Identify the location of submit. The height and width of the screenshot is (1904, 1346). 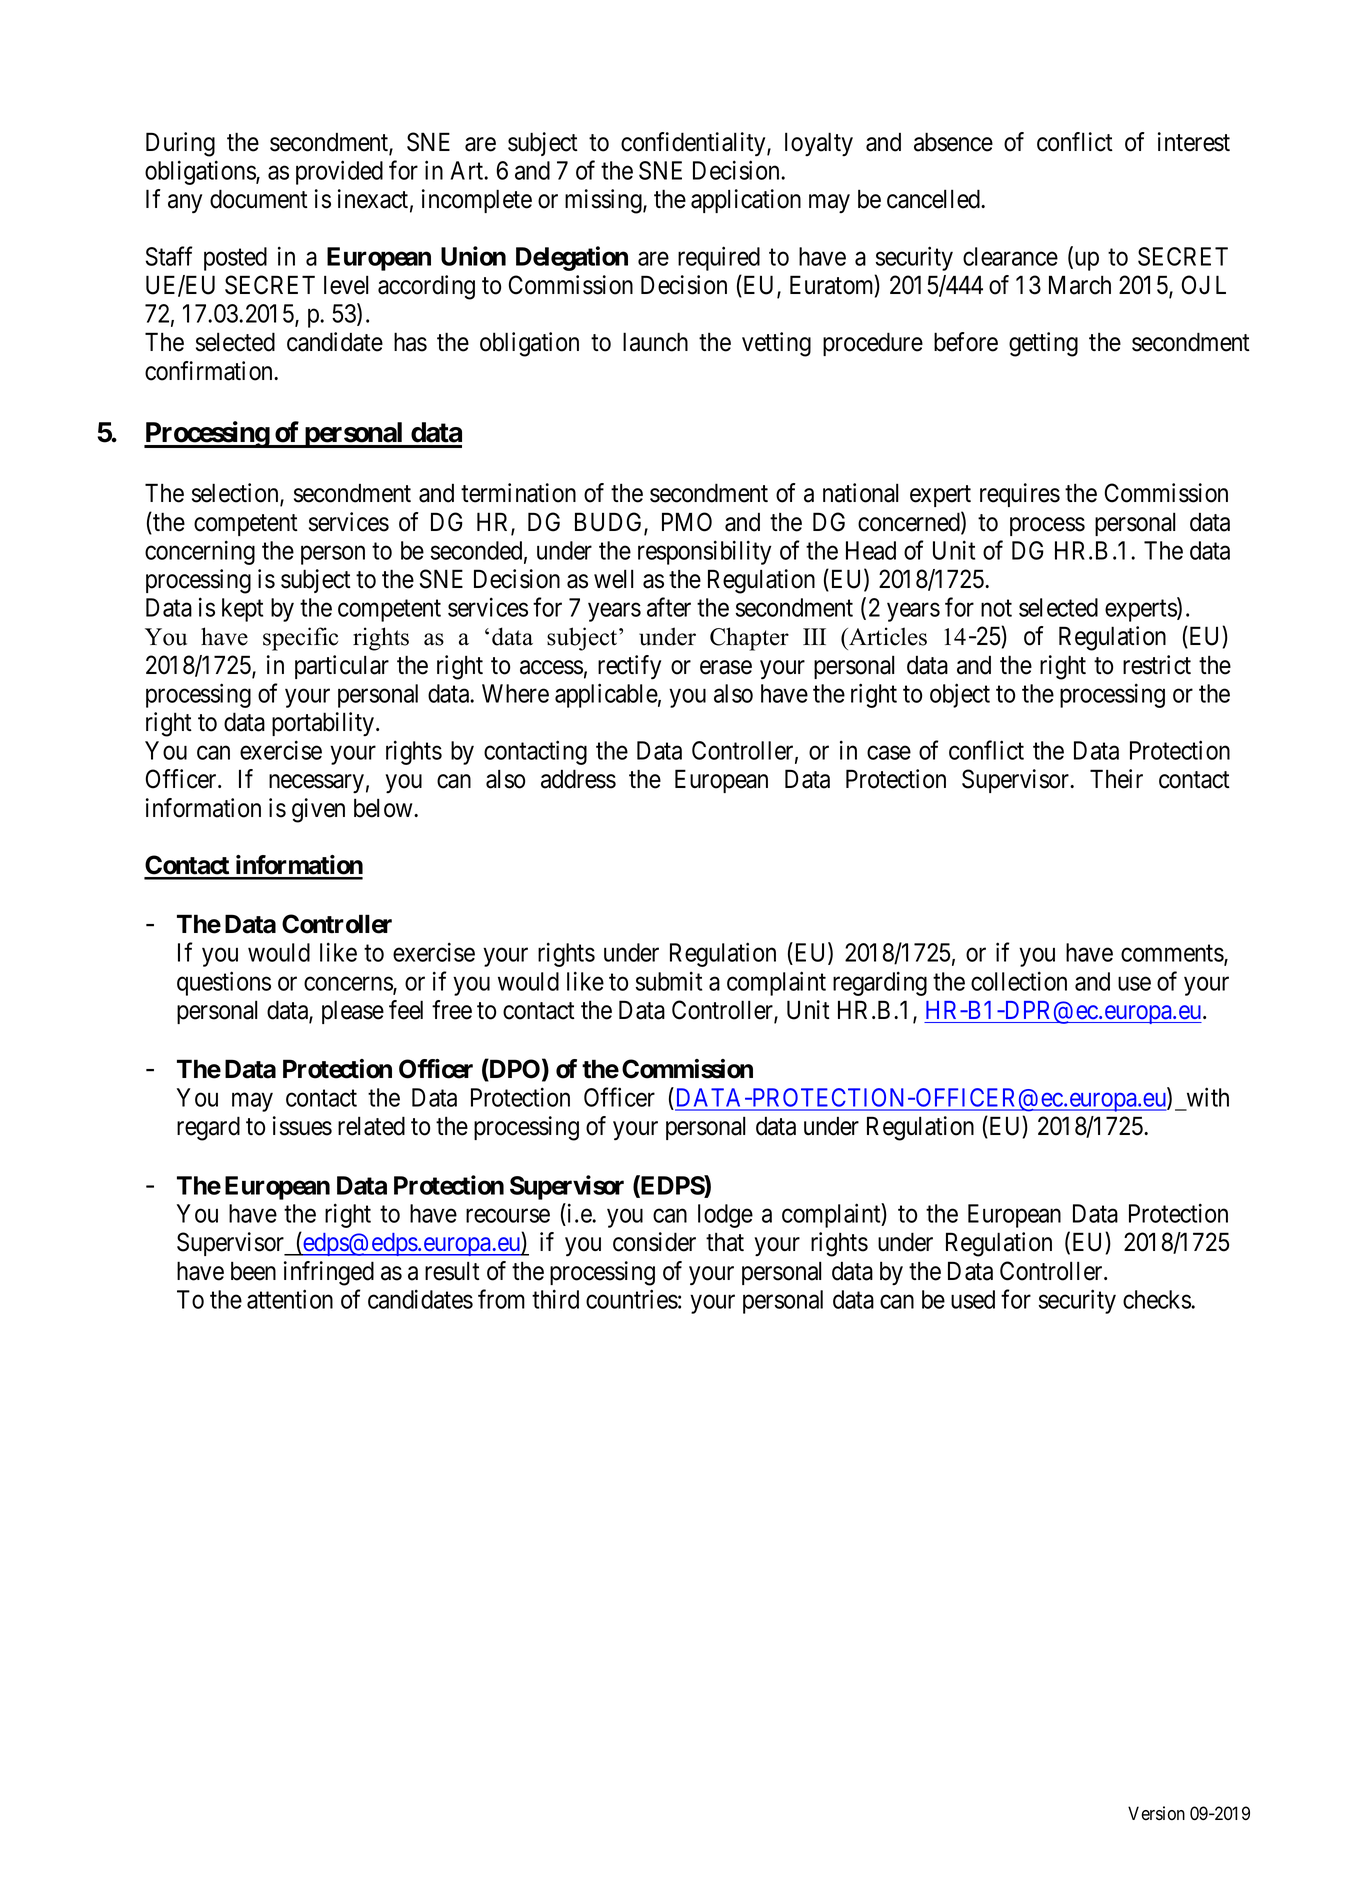
(669, 981).
